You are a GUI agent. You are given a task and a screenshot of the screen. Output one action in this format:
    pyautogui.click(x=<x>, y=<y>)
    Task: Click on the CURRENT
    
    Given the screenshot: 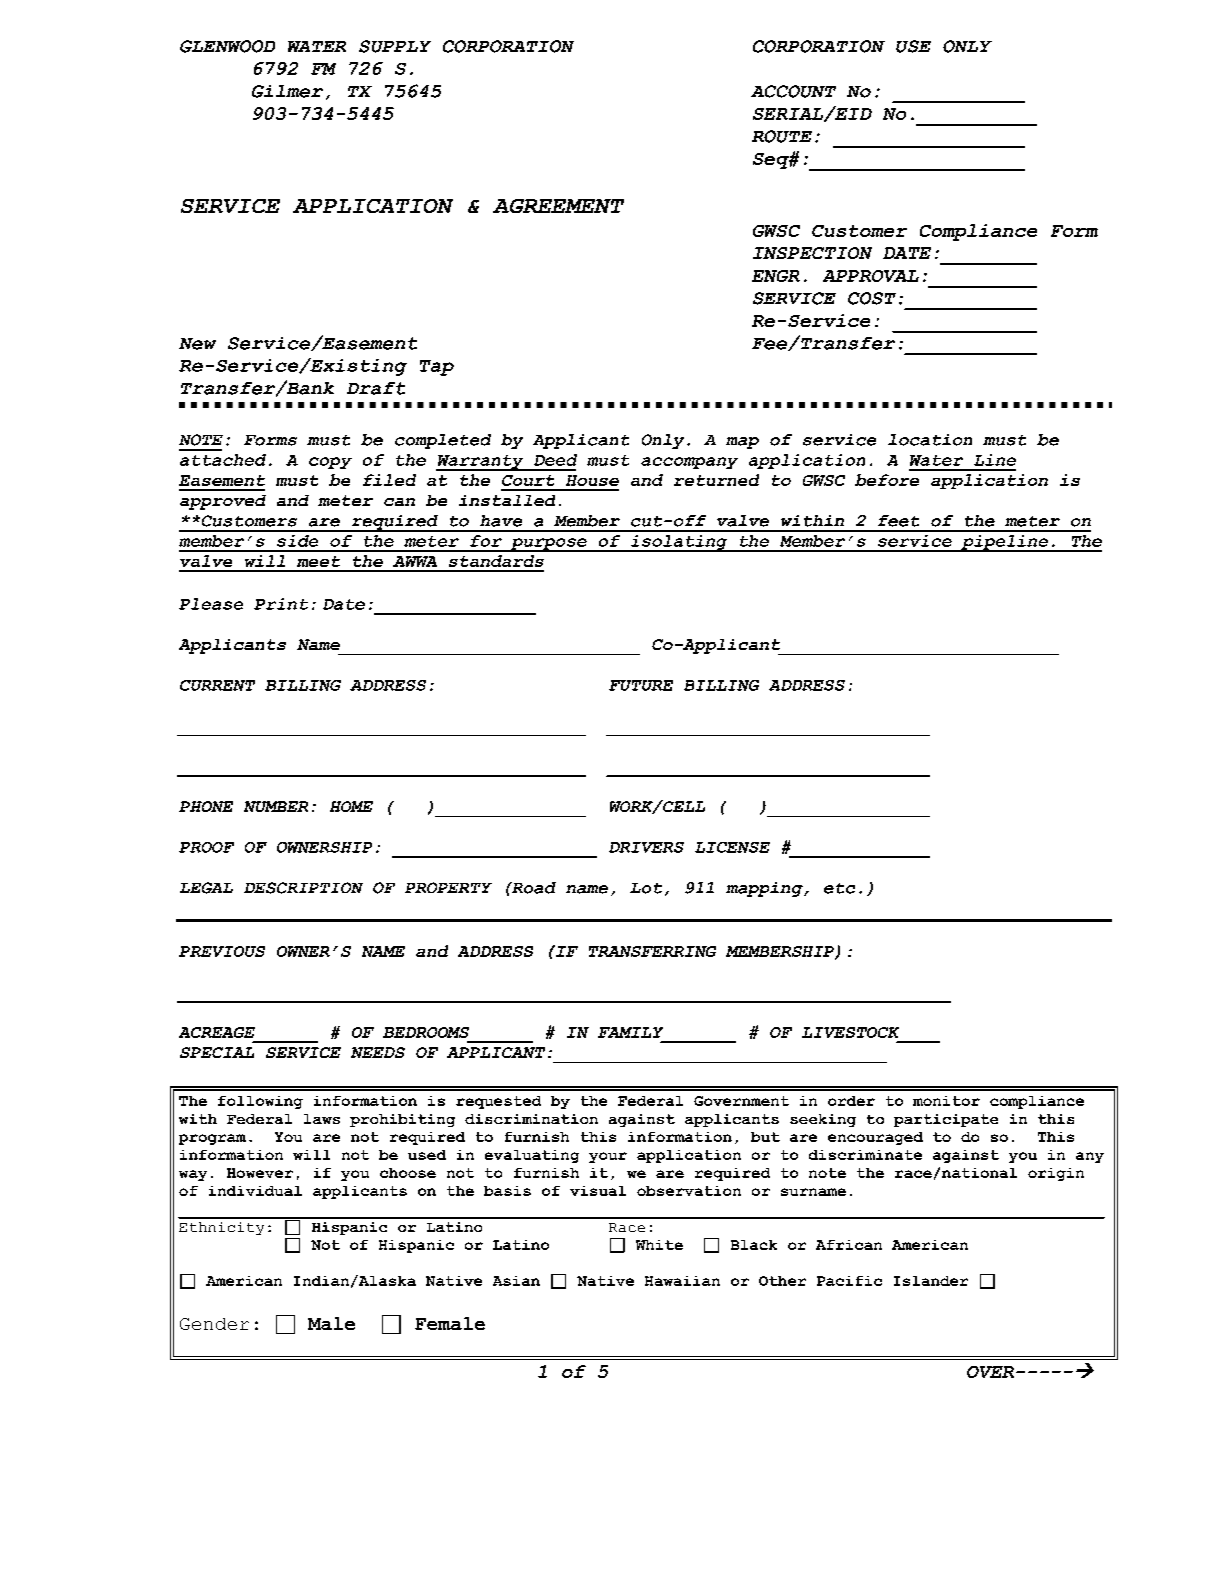 What is the action you would take?
    pyautogui.click(x=217, y=685)
